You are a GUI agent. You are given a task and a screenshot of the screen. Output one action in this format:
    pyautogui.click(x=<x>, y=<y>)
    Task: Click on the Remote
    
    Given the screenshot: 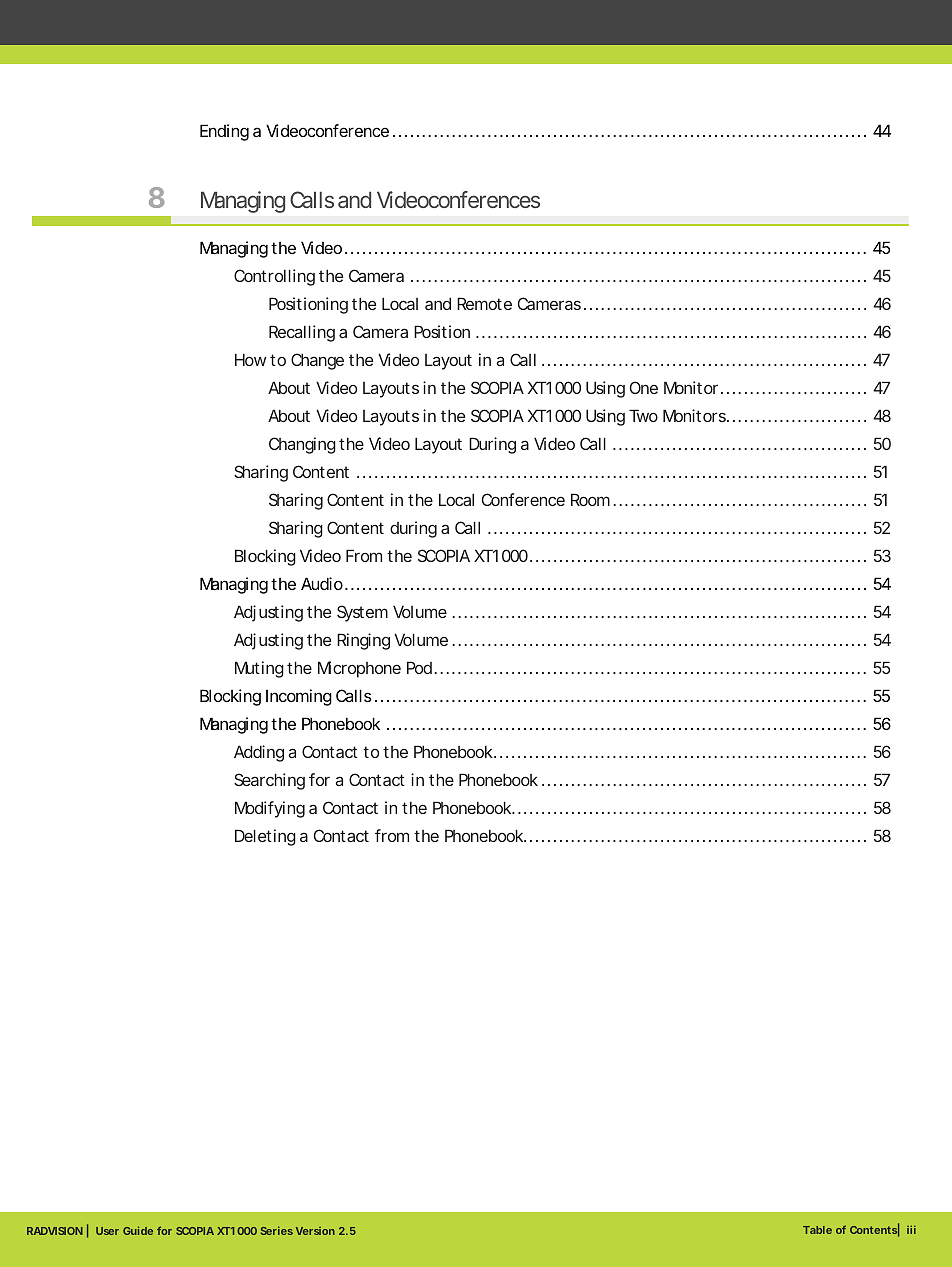 What is the action you would take?
    pyautogui.click(x=484, y=303)
